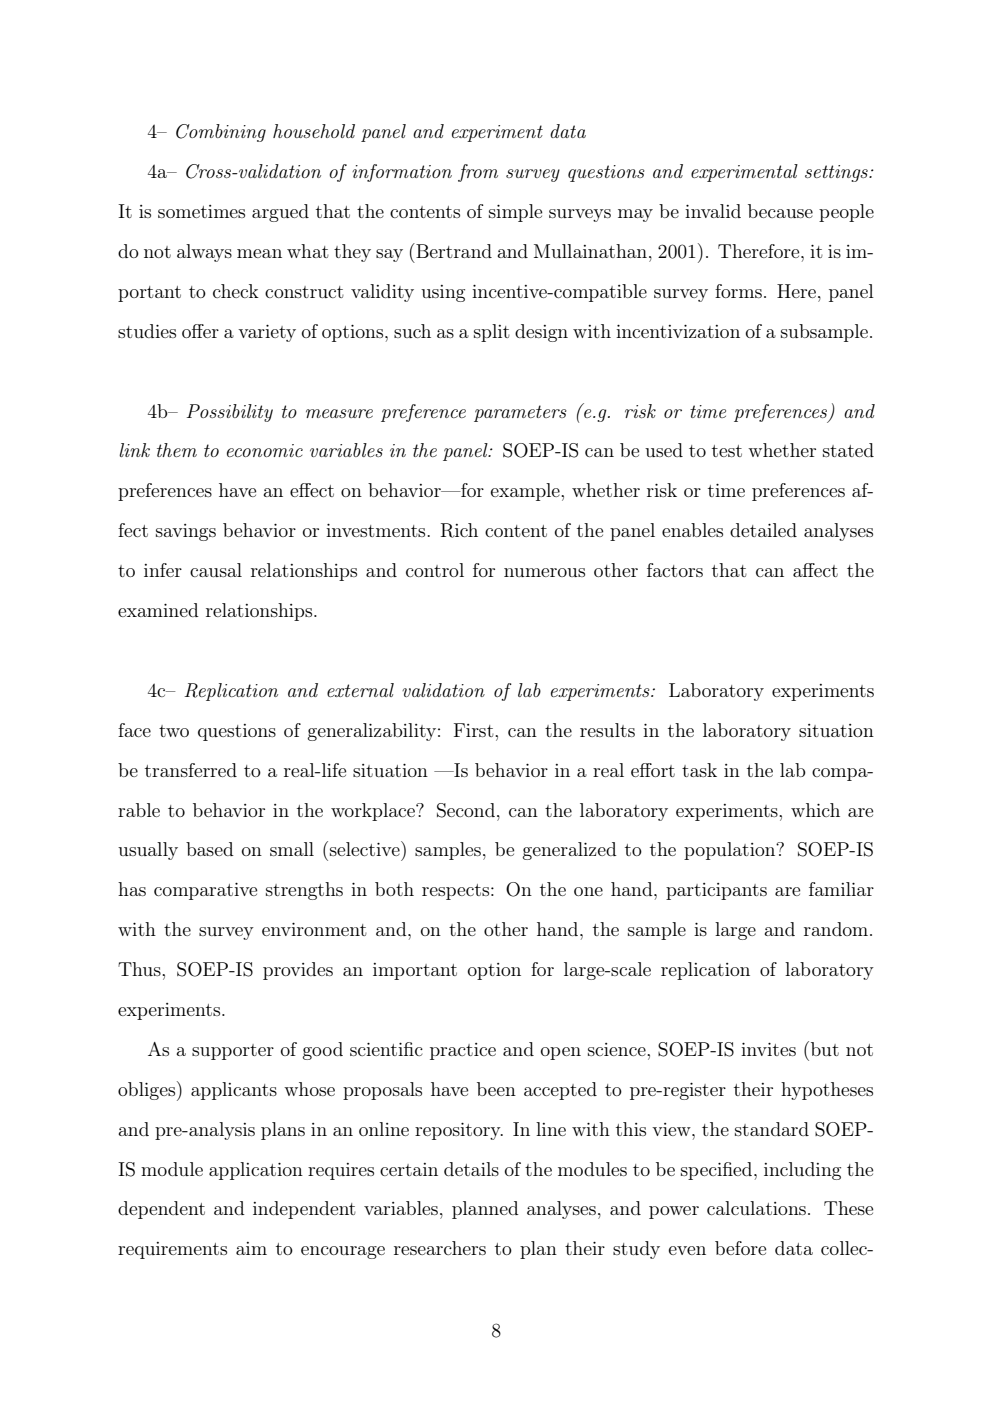 The image size is (993, 1405). What do you see at coordinates (174, 731) in the page?
I see `two` at bounding box center [174, 731].
